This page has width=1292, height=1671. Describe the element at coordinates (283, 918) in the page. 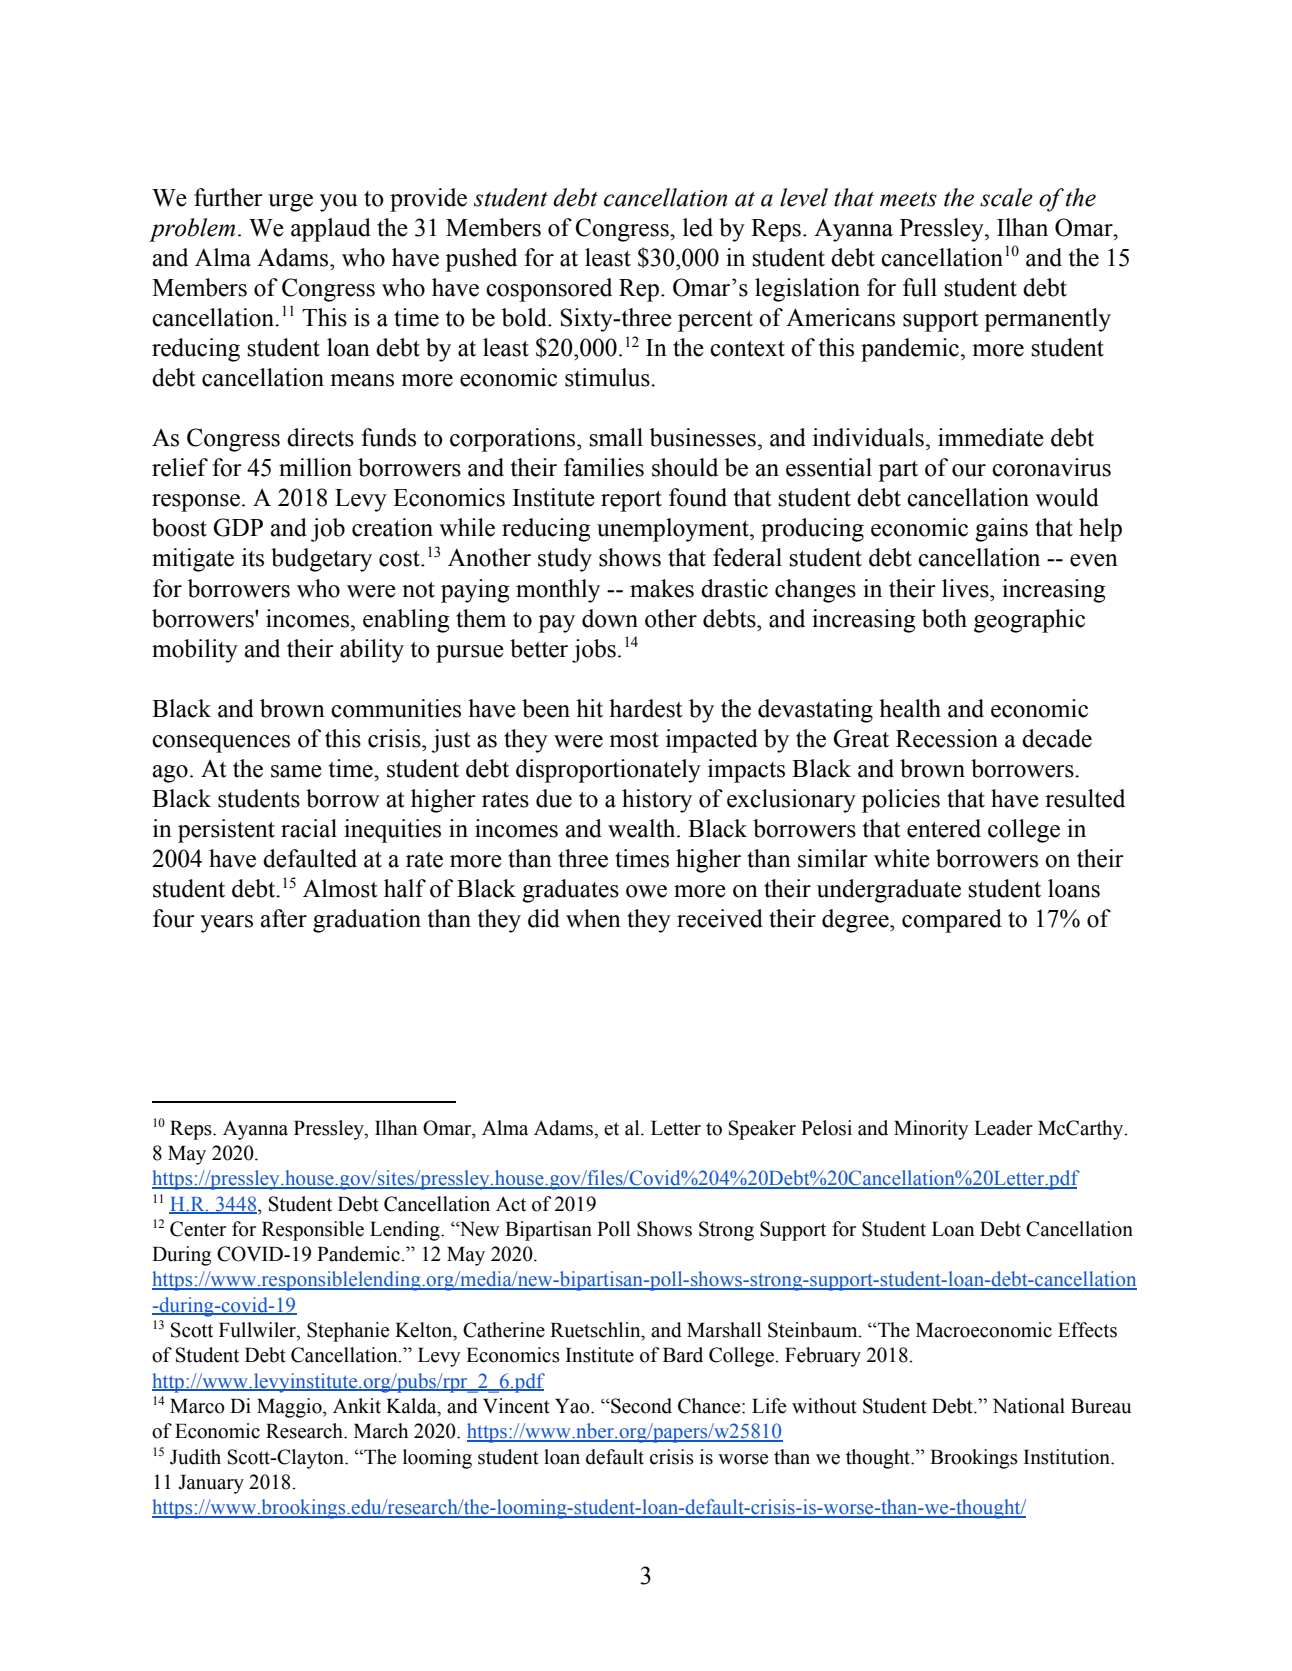

I see `after` at that location.
